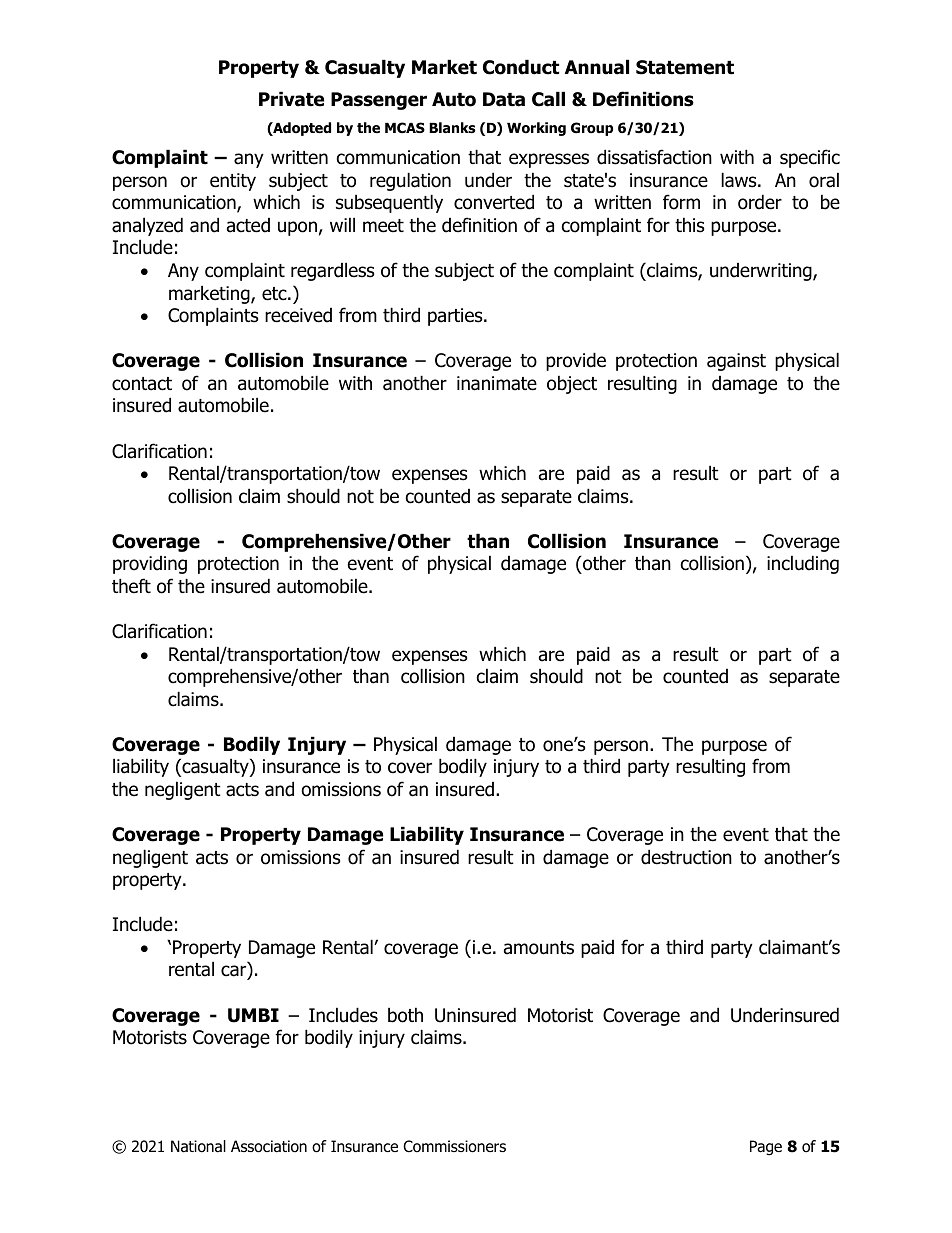 The height and width of the screenshot is (1233, 952). What do you see at coordinates (810, 158) in the screenshot?
I see `specific` at bounding box center [810, 158].
